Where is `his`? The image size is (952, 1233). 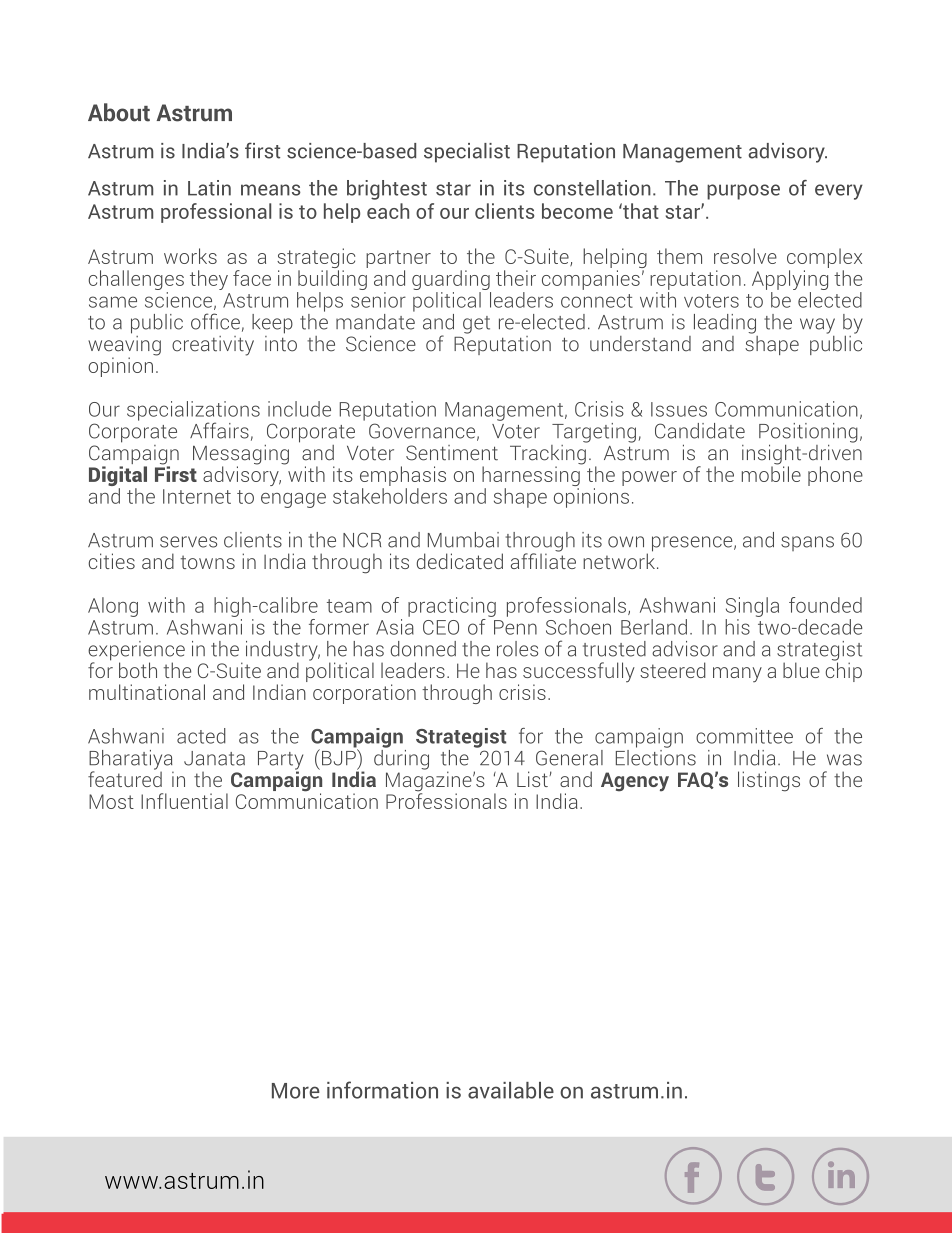 his is located at coordinates (737, 627).
